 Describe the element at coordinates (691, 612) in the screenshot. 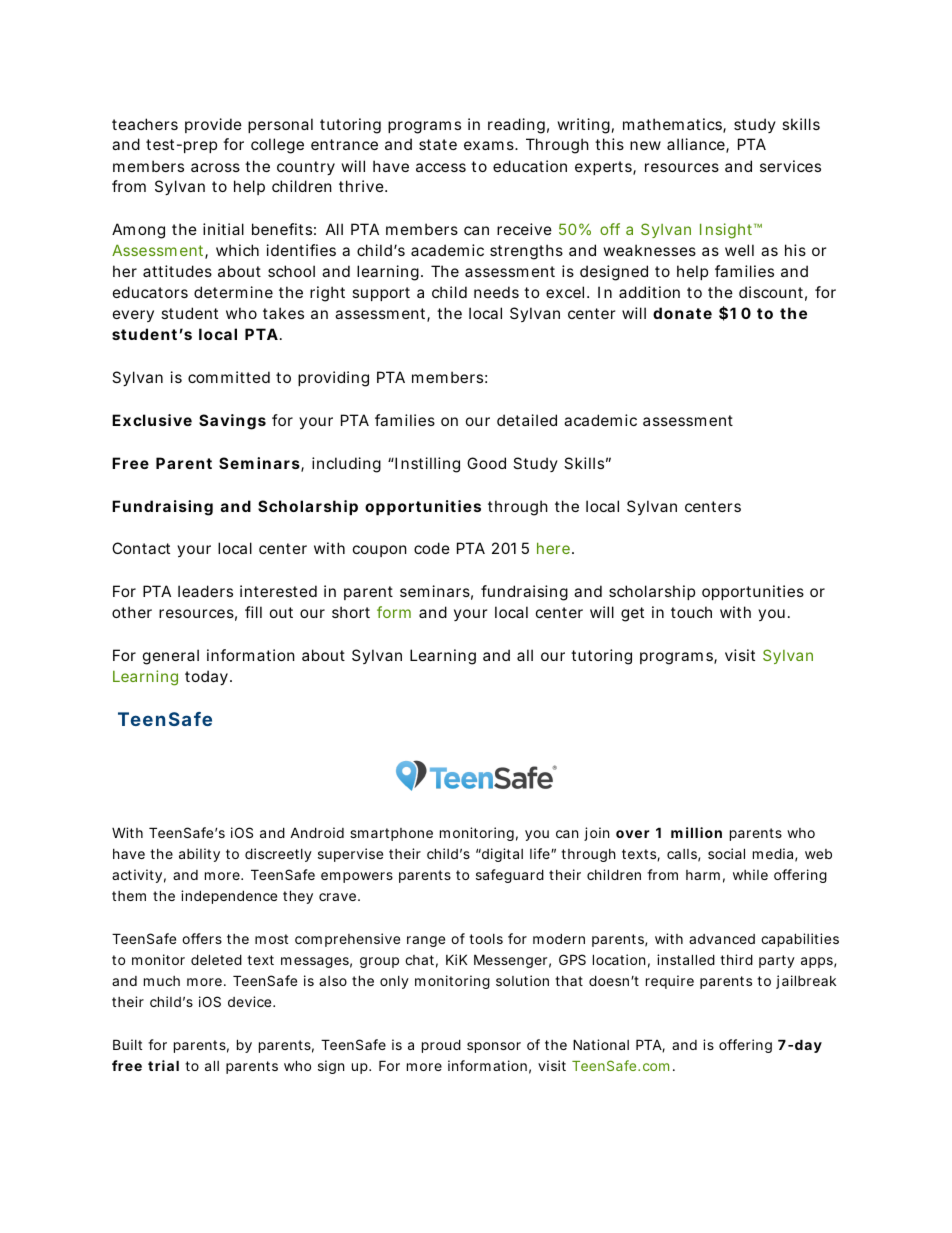

I see `touch` at that location.
